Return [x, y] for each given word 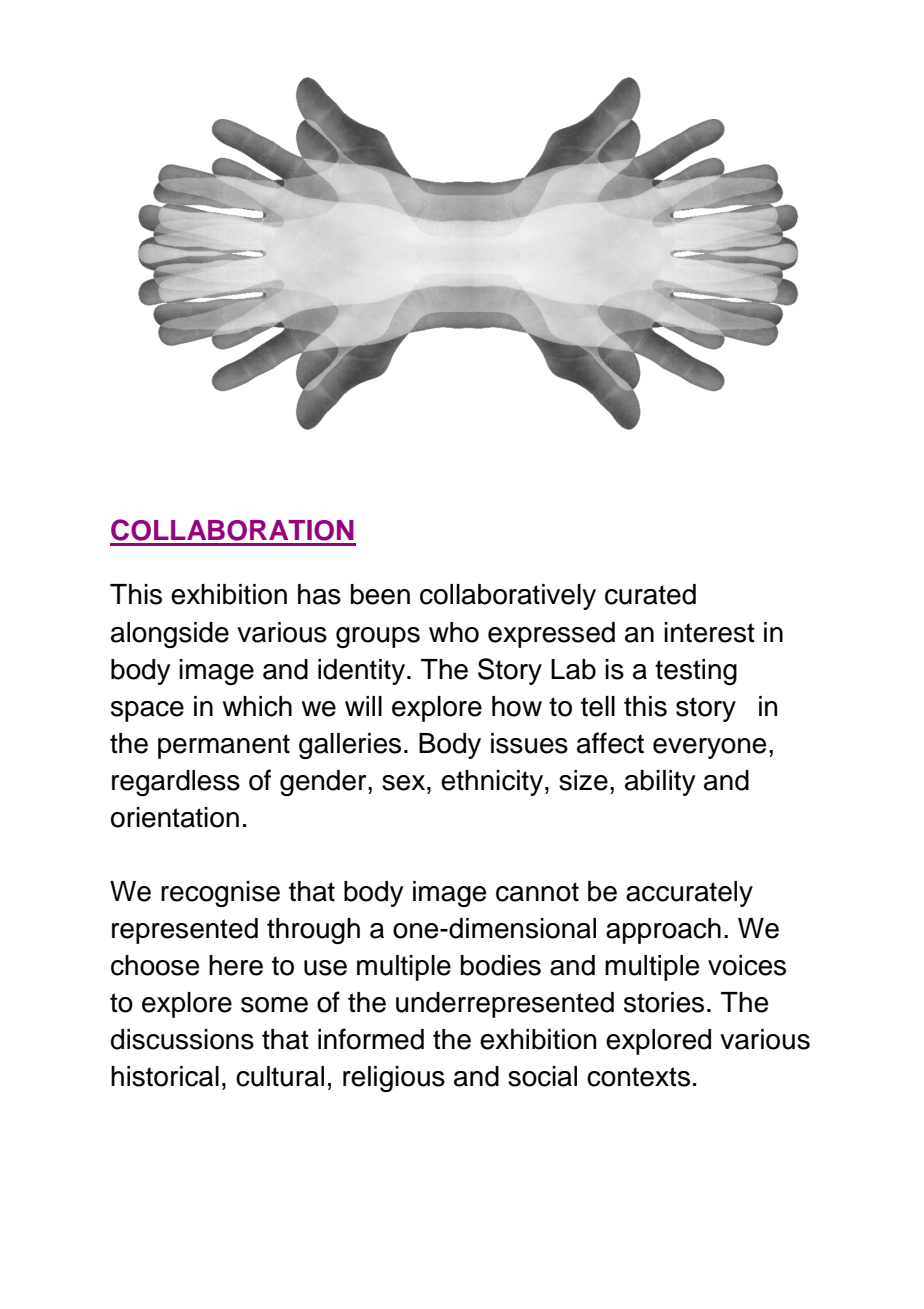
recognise [220, 894]
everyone [709, 748]
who [454, 632]
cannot [537, 892]
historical [165, 1076]
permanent [224, 746]
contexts [638, 1077]
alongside [170, 635]
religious [394, 1079]
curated [650, 594]
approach [663, 931]
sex [405, 783]
